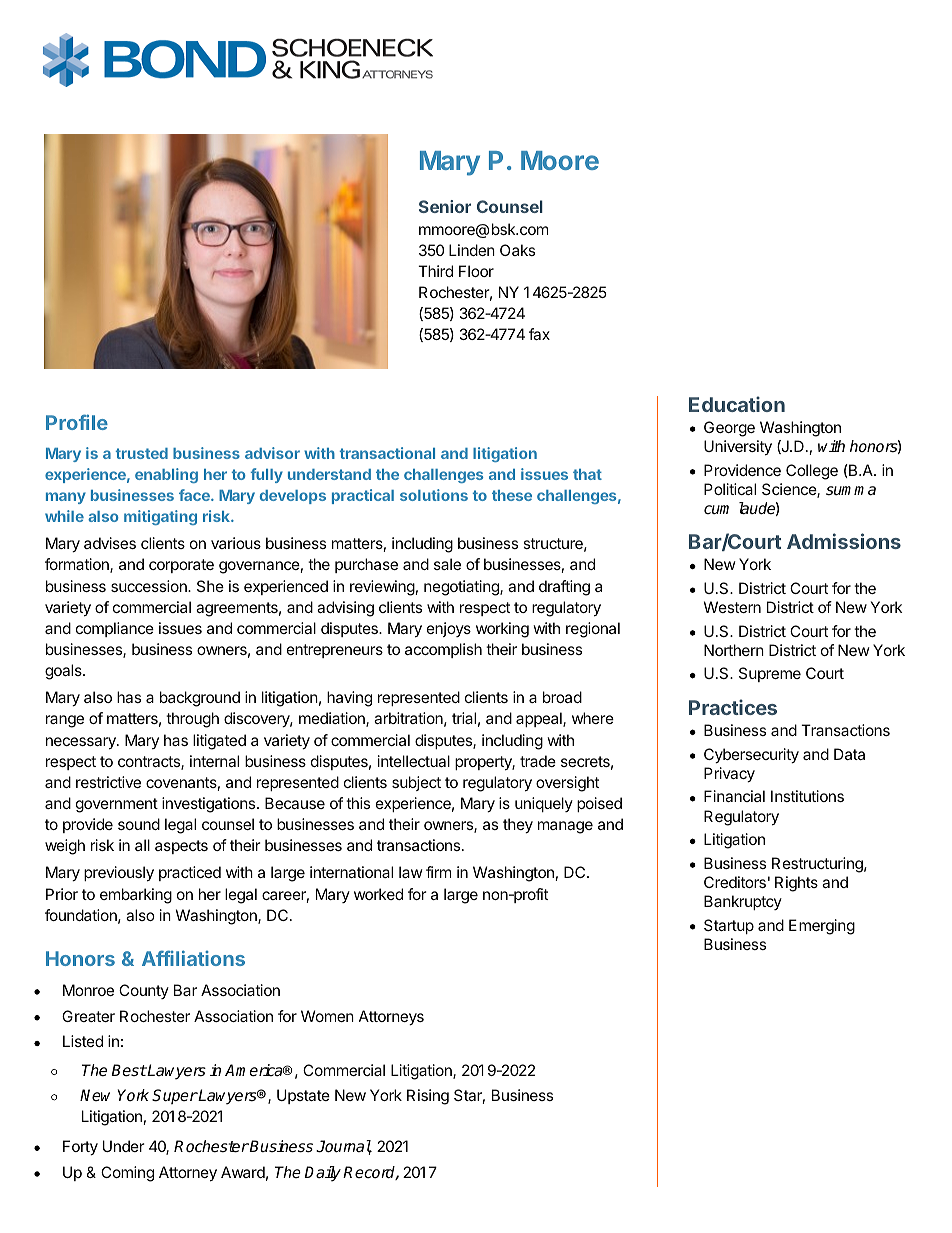 The height and width of the screenshot is (1233, 952). Describe the element at coordinates (127, 1174) in the screenshot. I see `Coming` at that location.
